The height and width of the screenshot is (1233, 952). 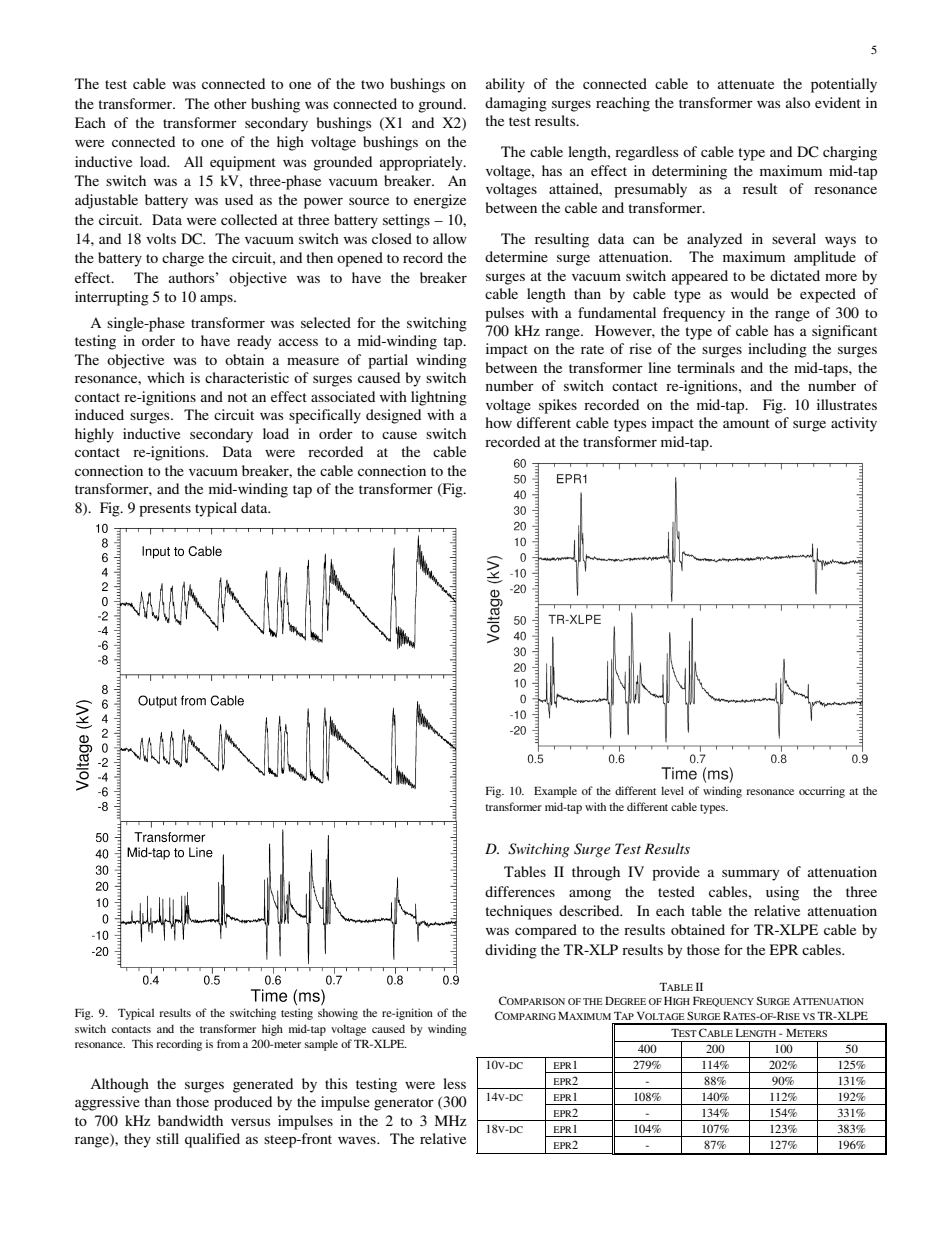 What do you see at coordinates (822, 792) in the screenshot?
I see `occurring` at bounding box center [822, 792].
